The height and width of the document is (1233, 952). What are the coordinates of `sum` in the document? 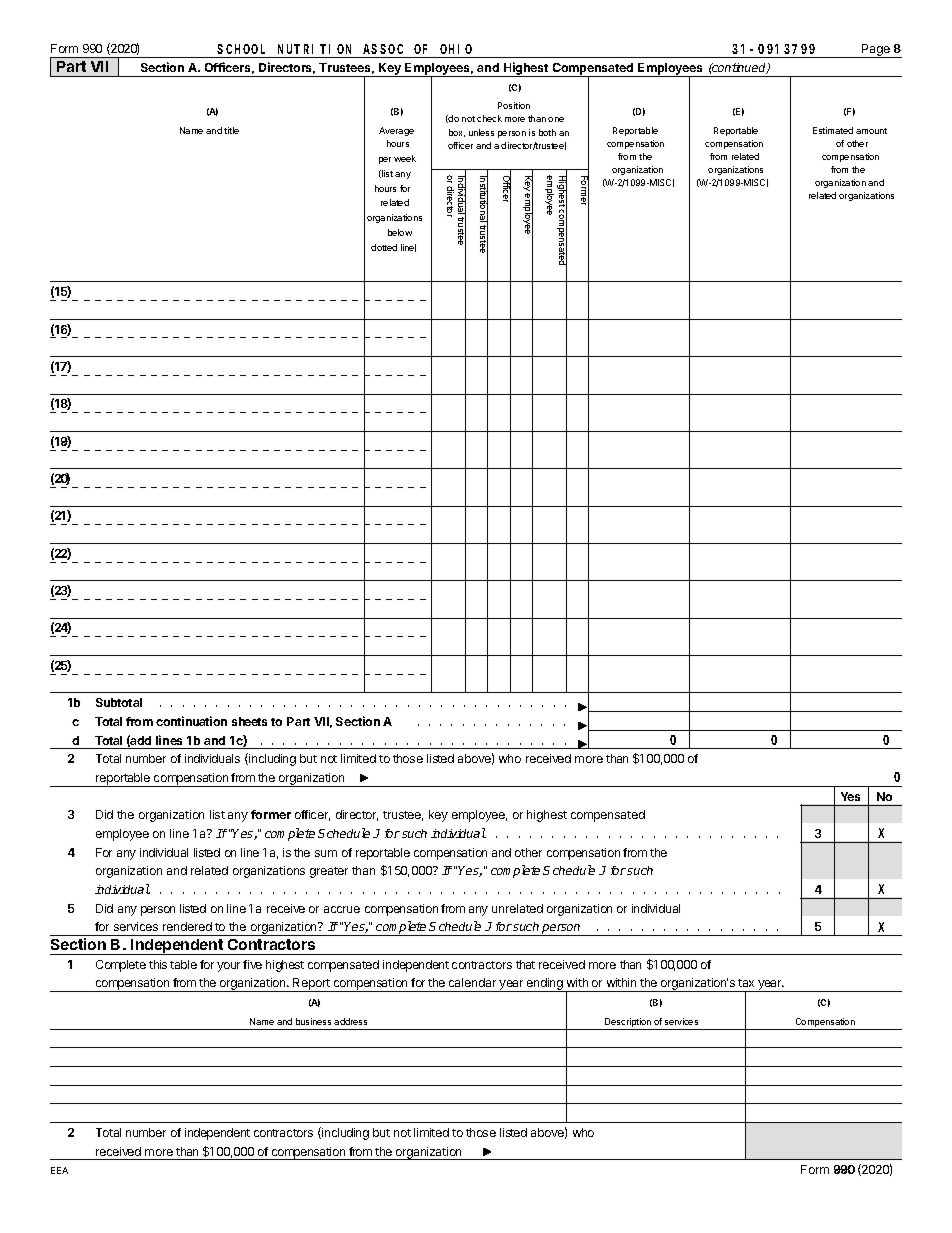 It's located at (326, 853).
